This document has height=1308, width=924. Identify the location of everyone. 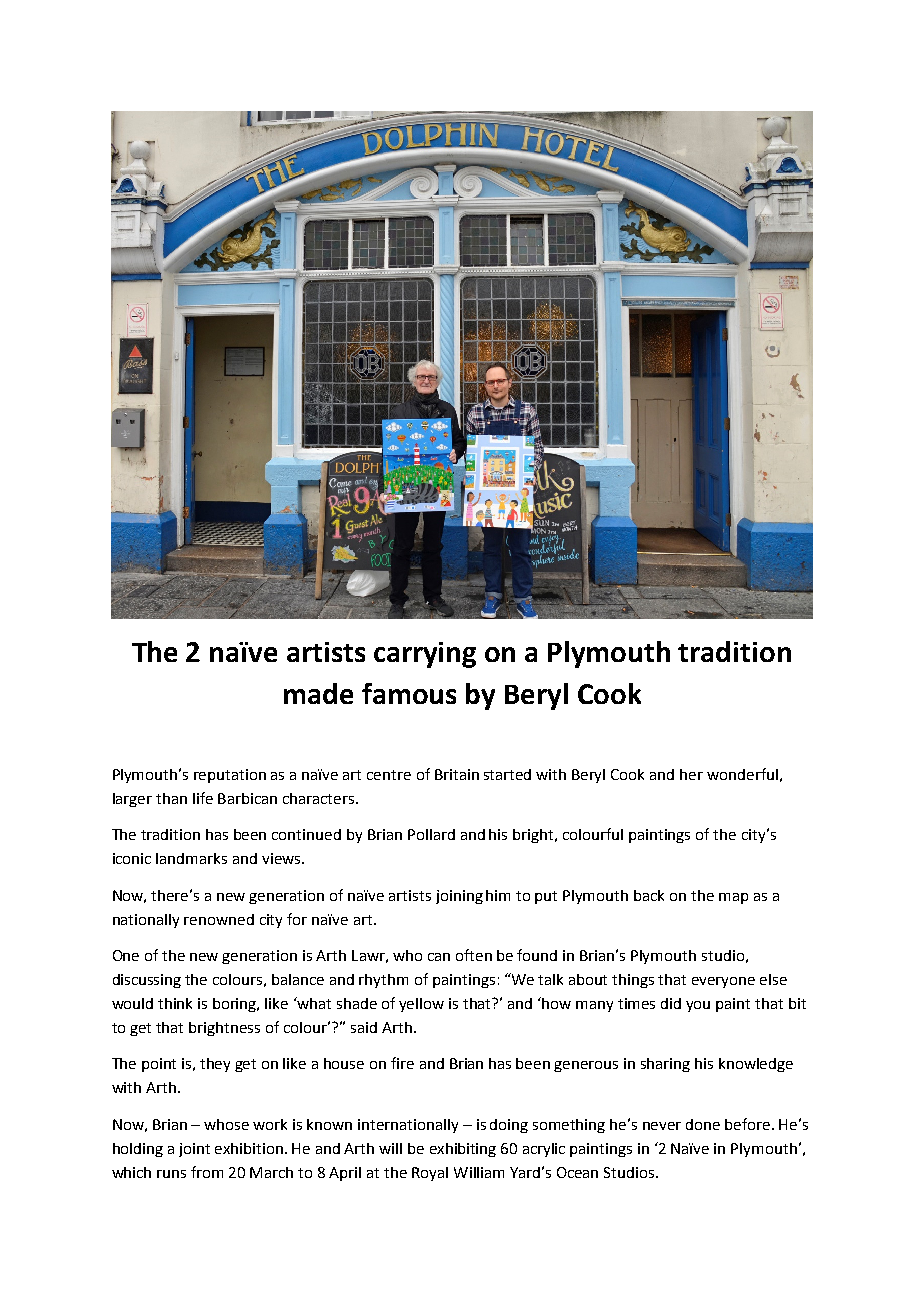
(723, 982).
